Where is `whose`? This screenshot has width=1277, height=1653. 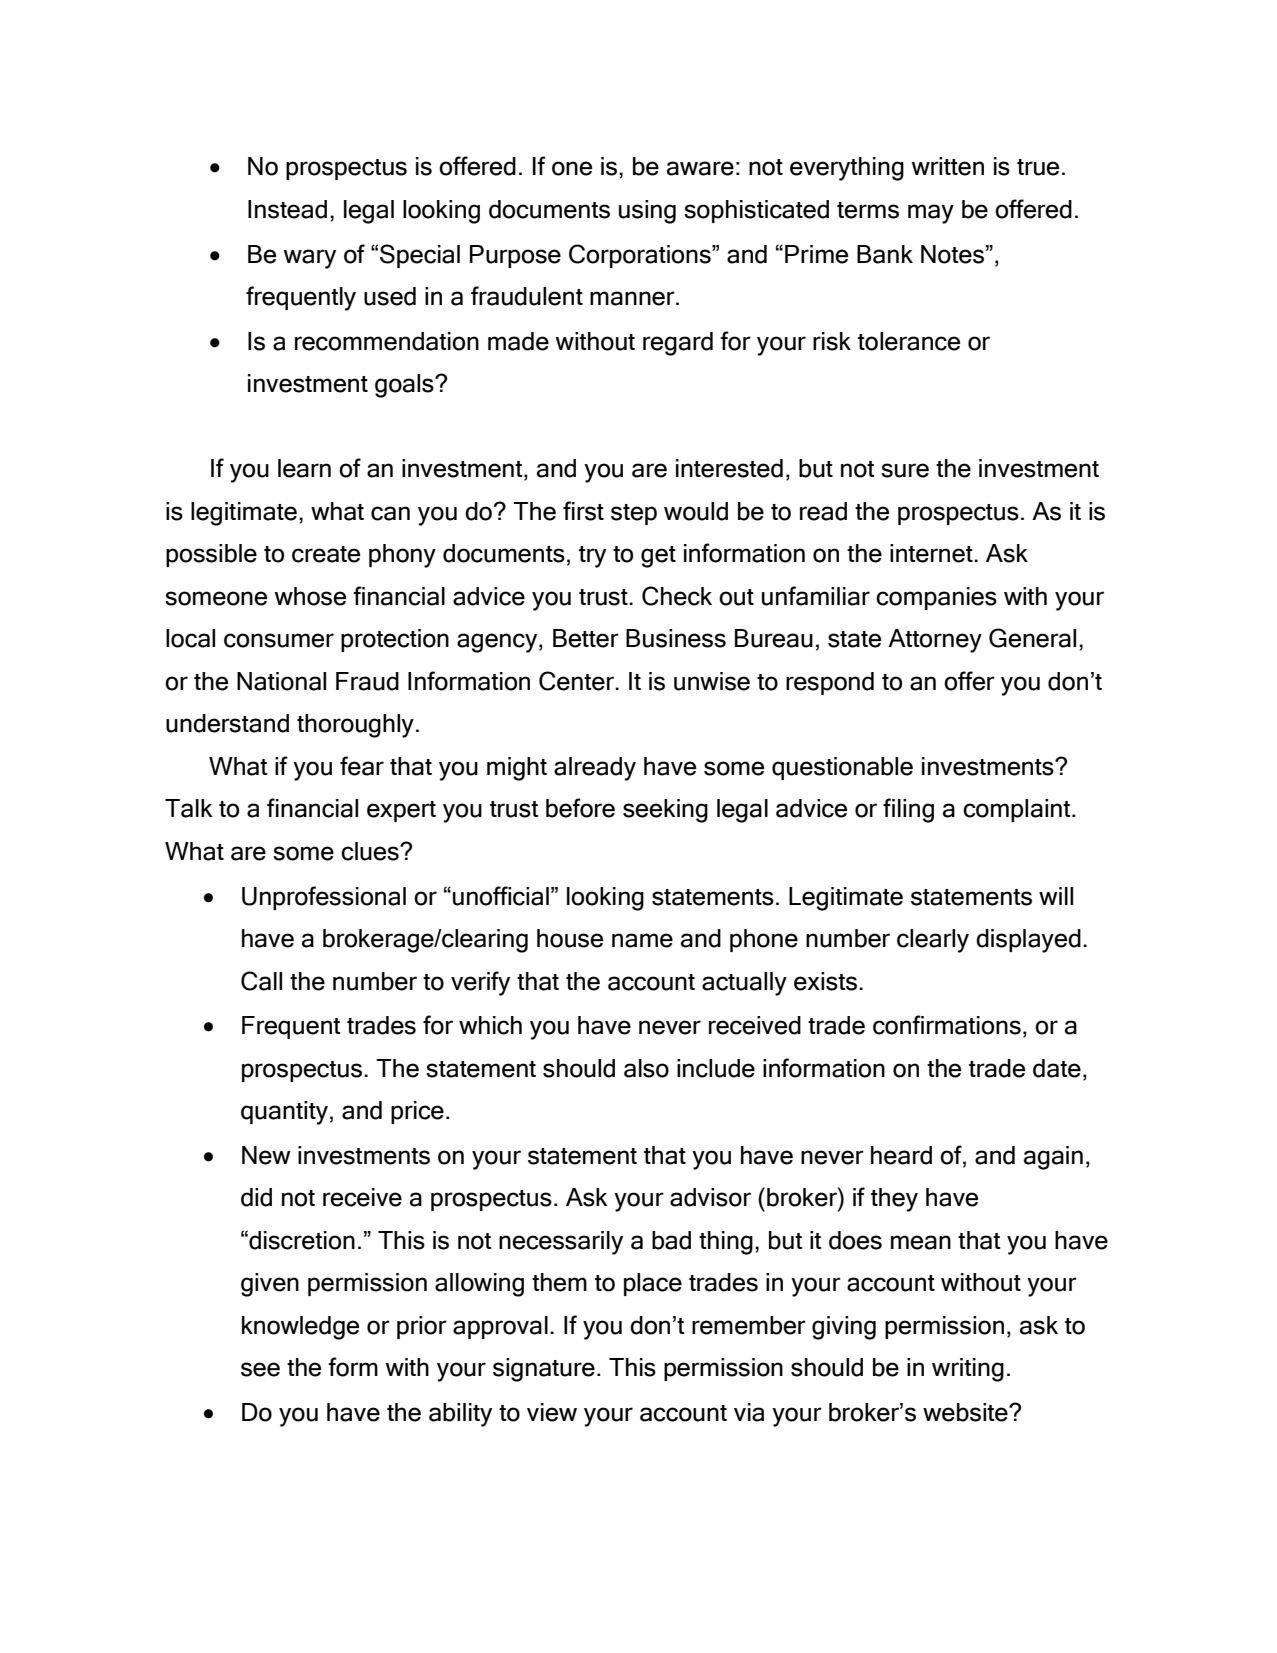 whose is located at coordinates (310, 596).
